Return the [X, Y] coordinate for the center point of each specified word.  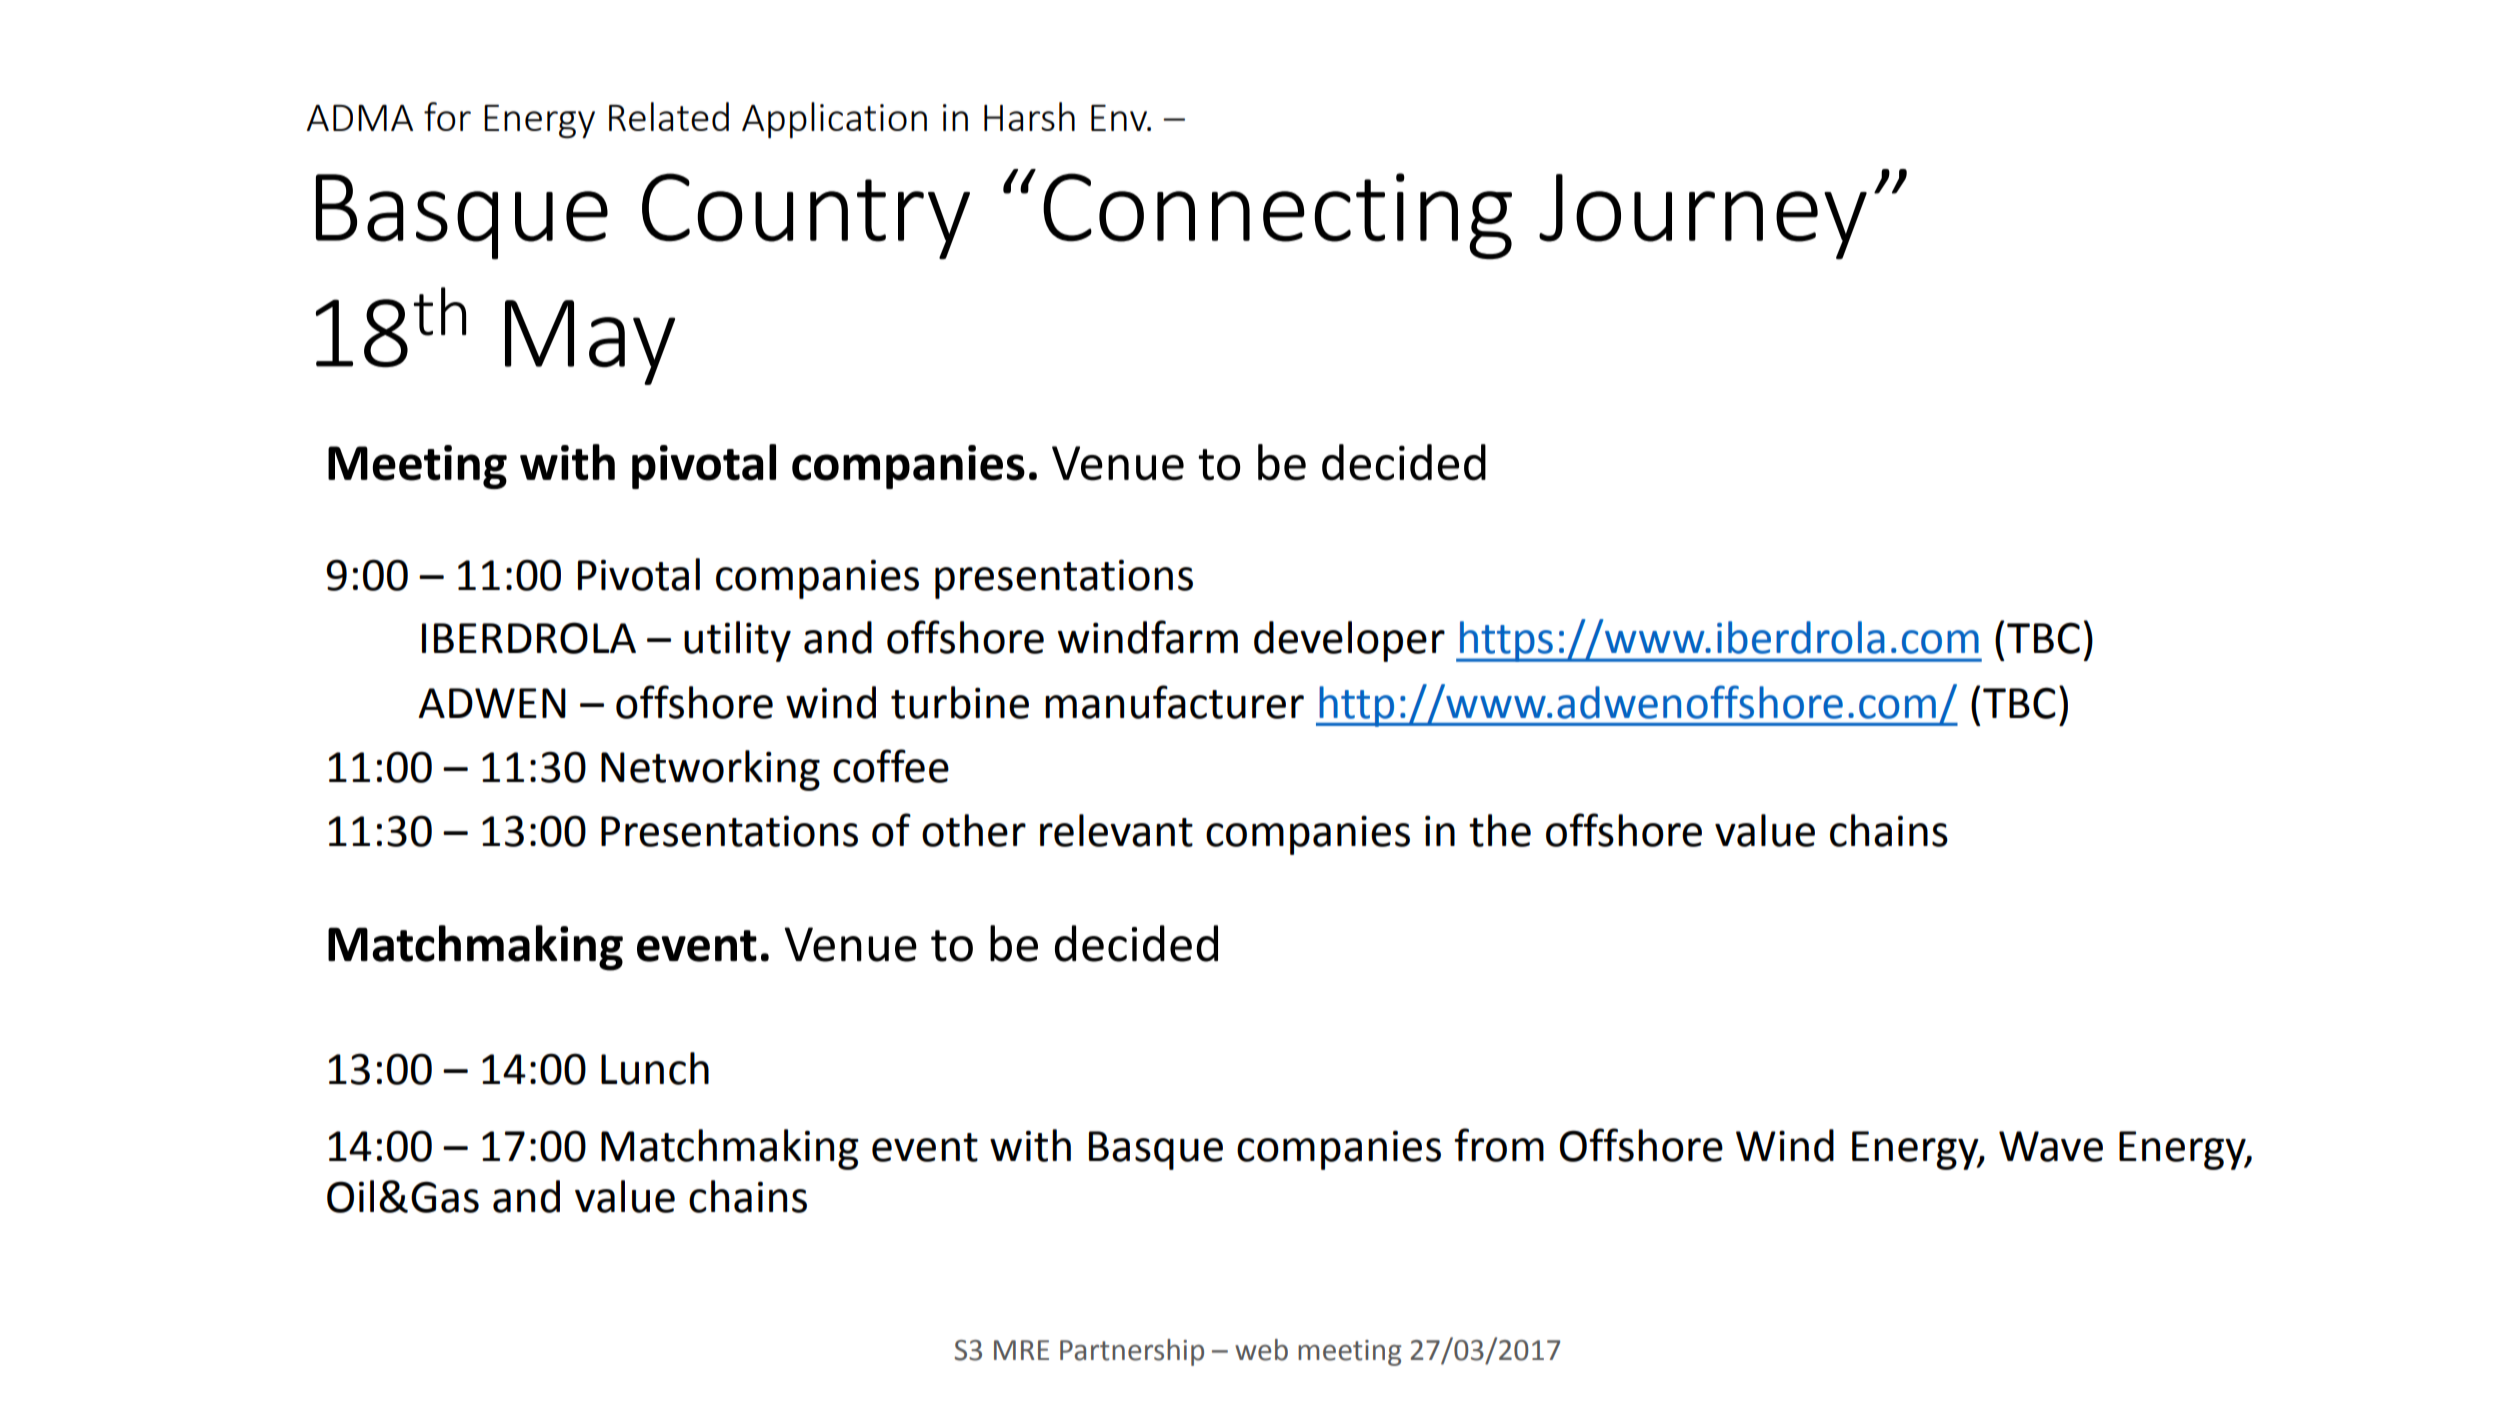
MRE [1021, 1350]
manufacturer [1174, 702]
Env [1120, 118]
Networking [710, 770]
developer [1349, 641]
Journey [1703, 217]
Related [669, 116]
